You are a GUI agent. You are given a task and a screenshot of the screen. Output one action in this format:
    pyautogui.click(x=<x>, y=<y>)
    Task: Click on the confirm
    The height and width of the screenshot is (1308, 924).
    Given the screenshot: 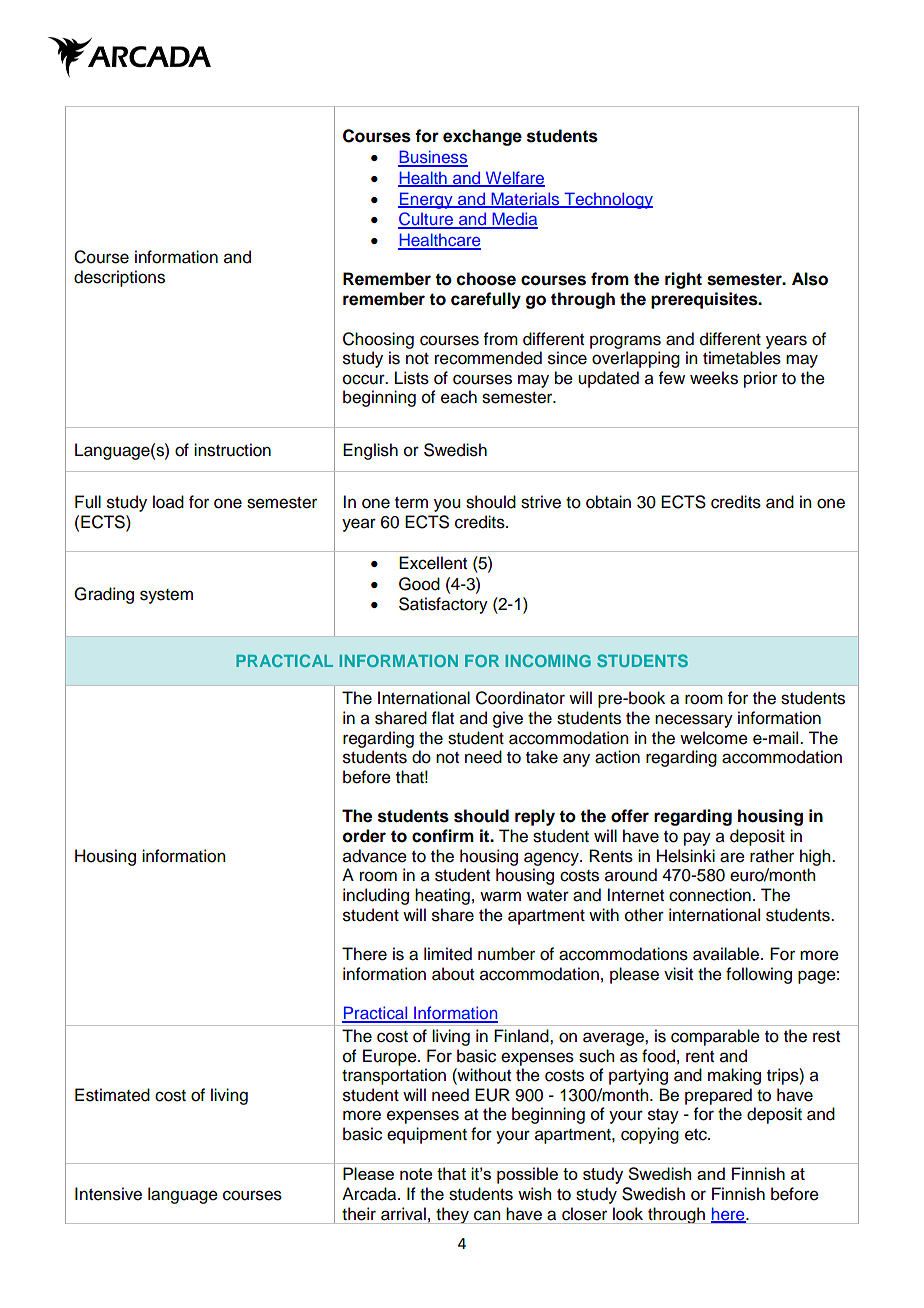 What is the action you would take?
    pyautogui.click(x=443, y=836)
